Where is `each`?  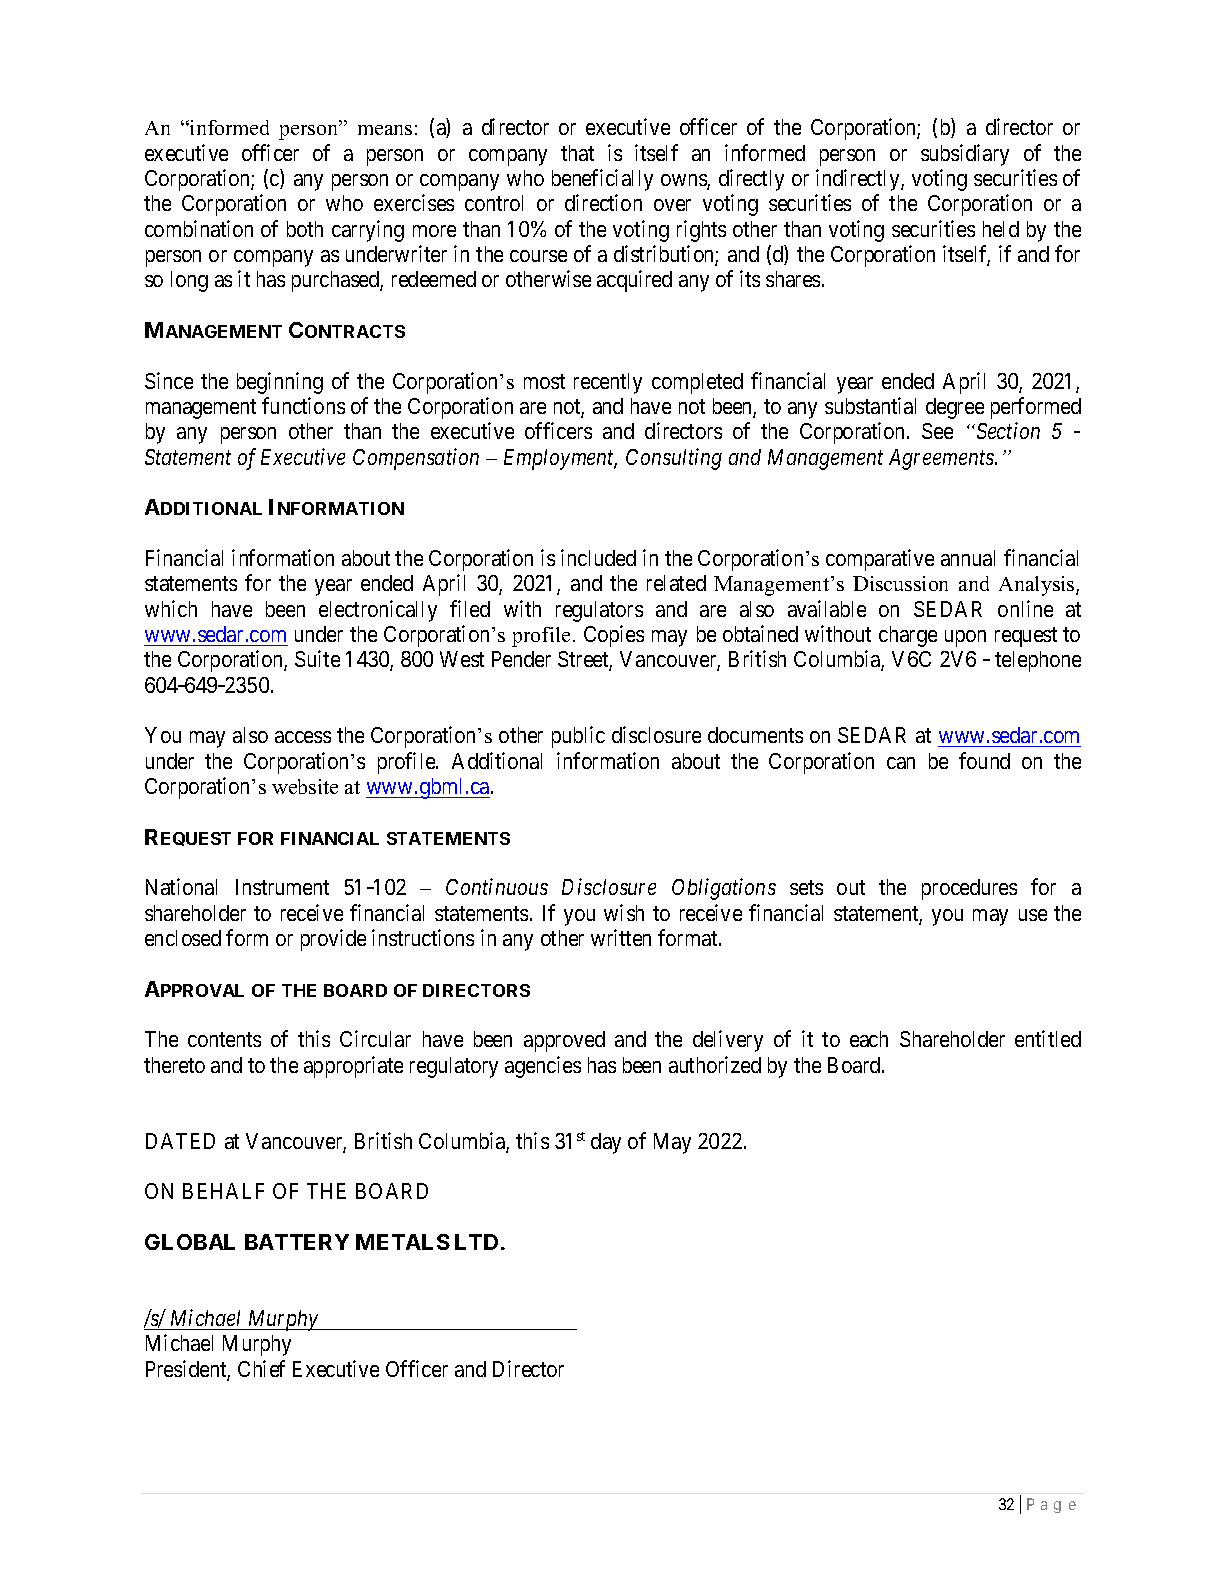 each is located at coordinates (869, 1039).
